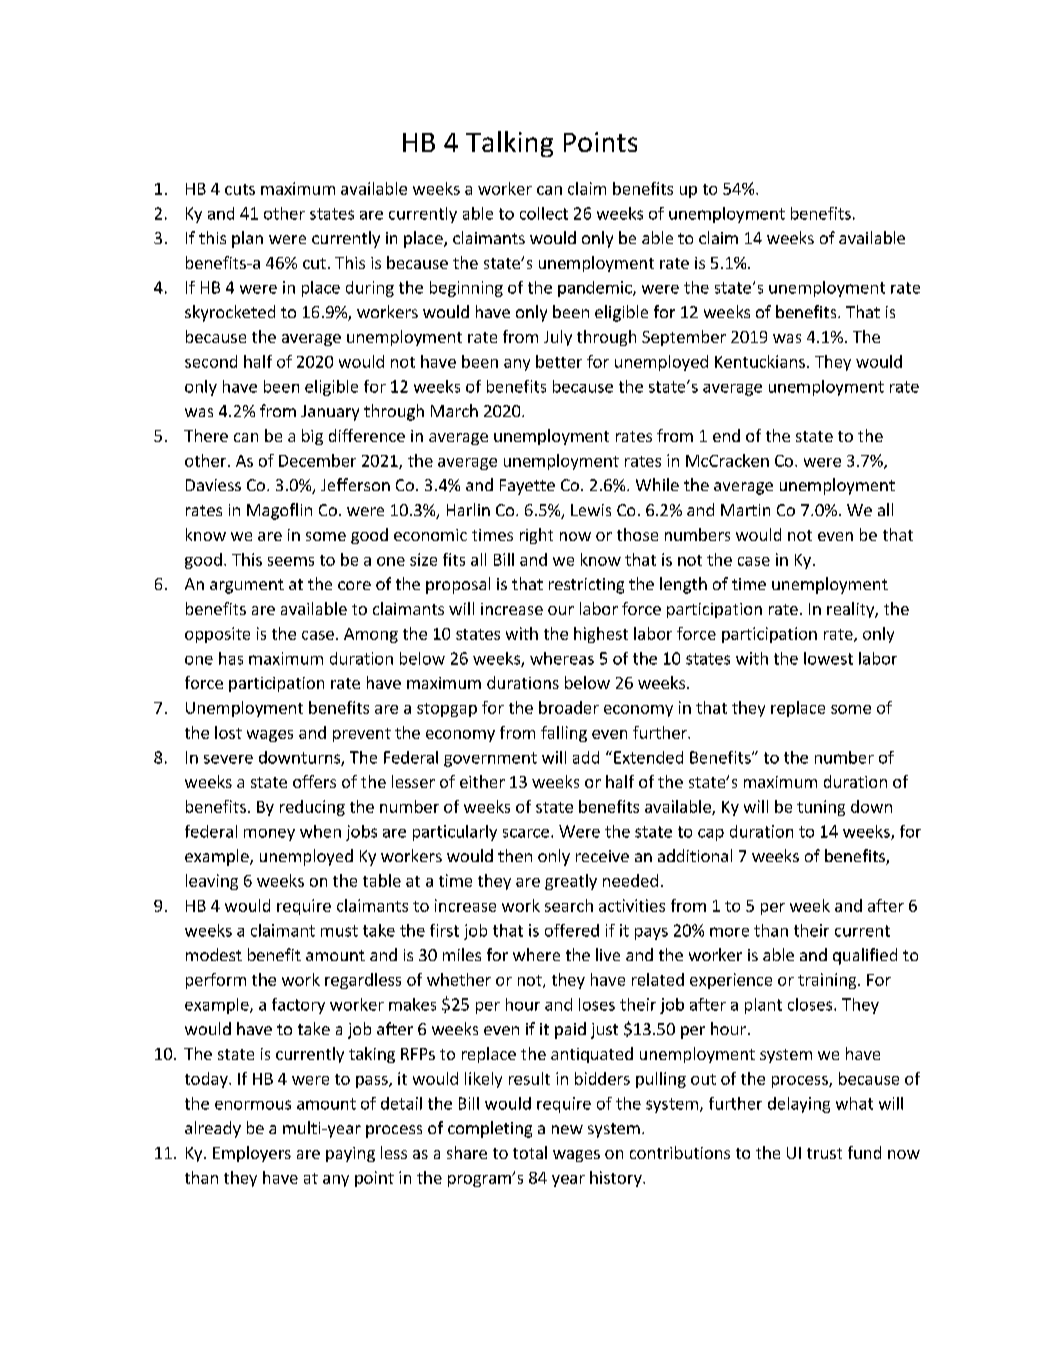 The height and width of the screenshot is (1351, 1044). I want to click on total, so click(530, 1152).
